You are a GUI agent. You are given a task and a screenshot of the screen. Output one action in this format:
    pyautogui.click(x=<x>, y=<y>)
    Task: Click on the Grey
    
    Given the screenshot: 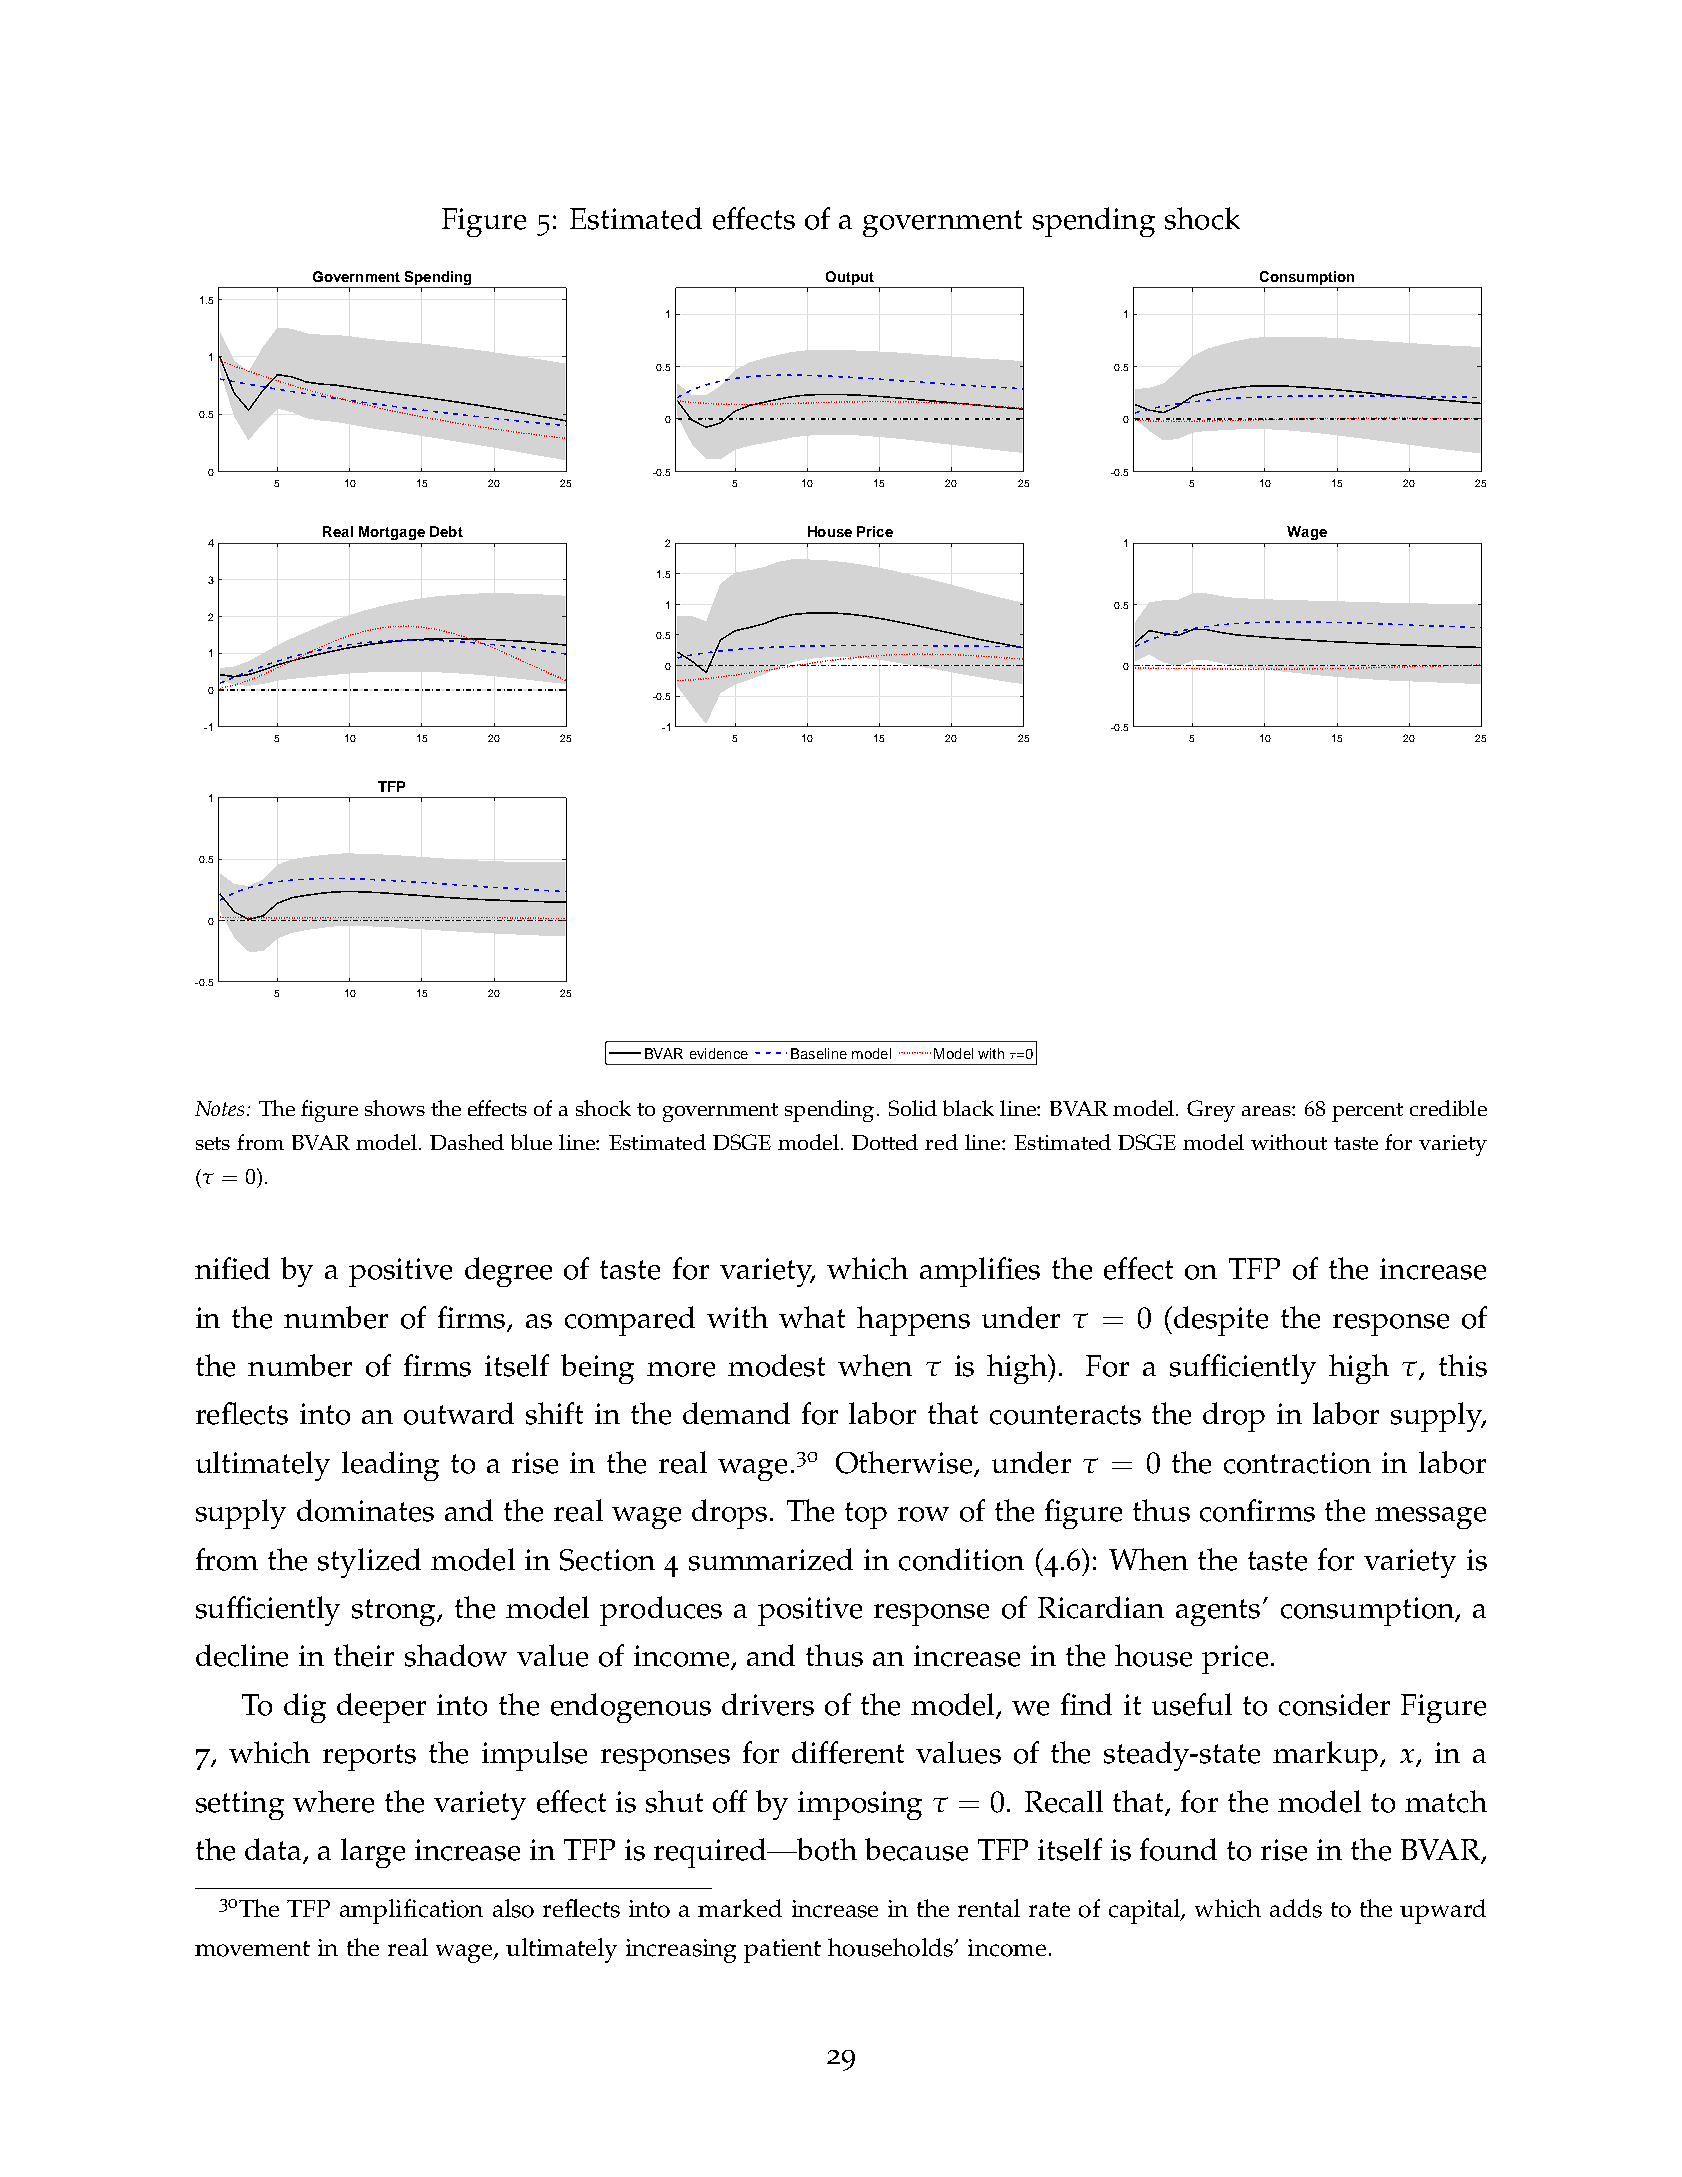 What is the action you would take?
    pyautogui.click(x=1211, y=1111)
